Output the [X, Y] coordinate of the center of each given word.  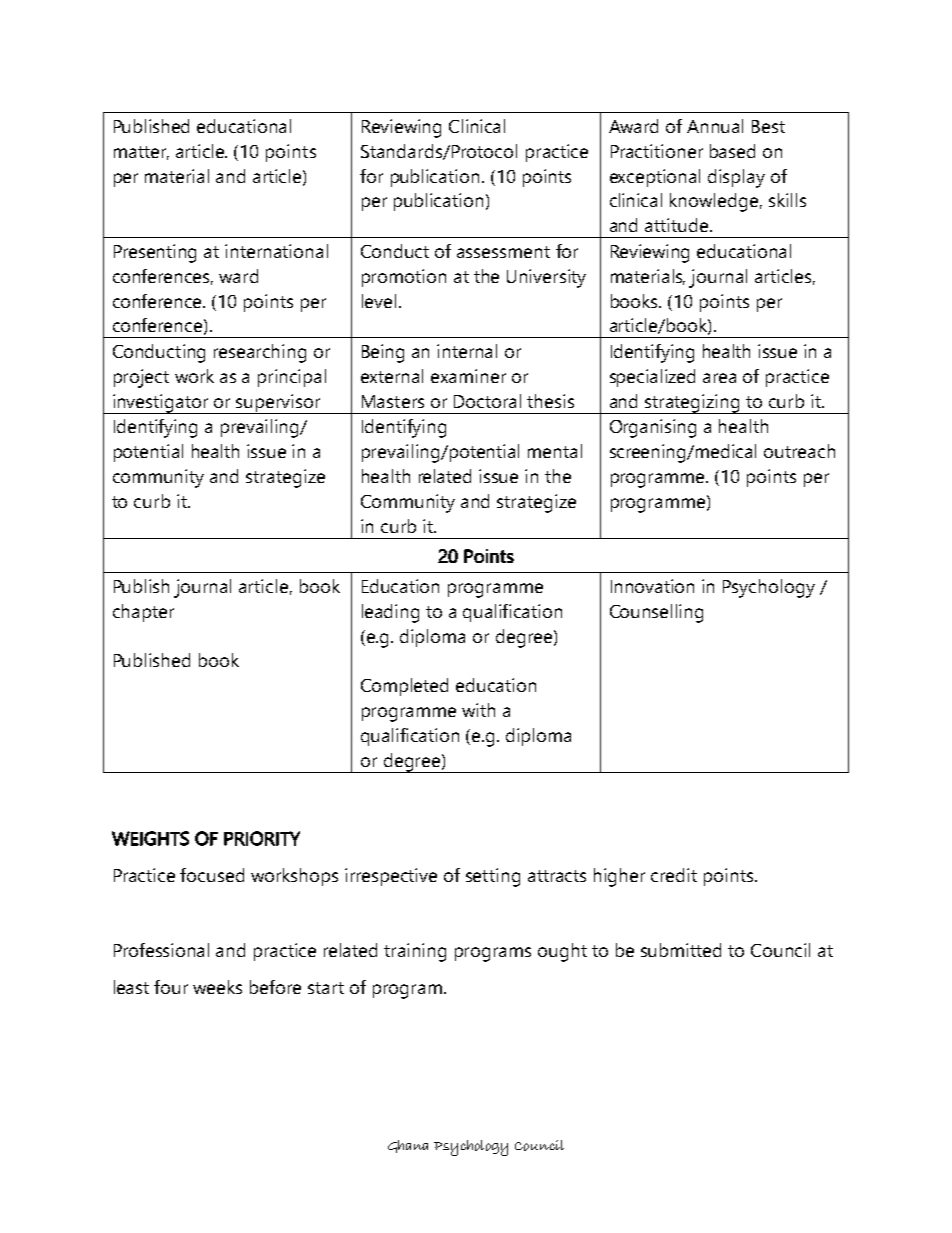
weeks [217, 987]
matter [141, 153]
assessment [503, 252]
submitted [681, 950]
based [732, 151]
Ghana [408, 1146]
